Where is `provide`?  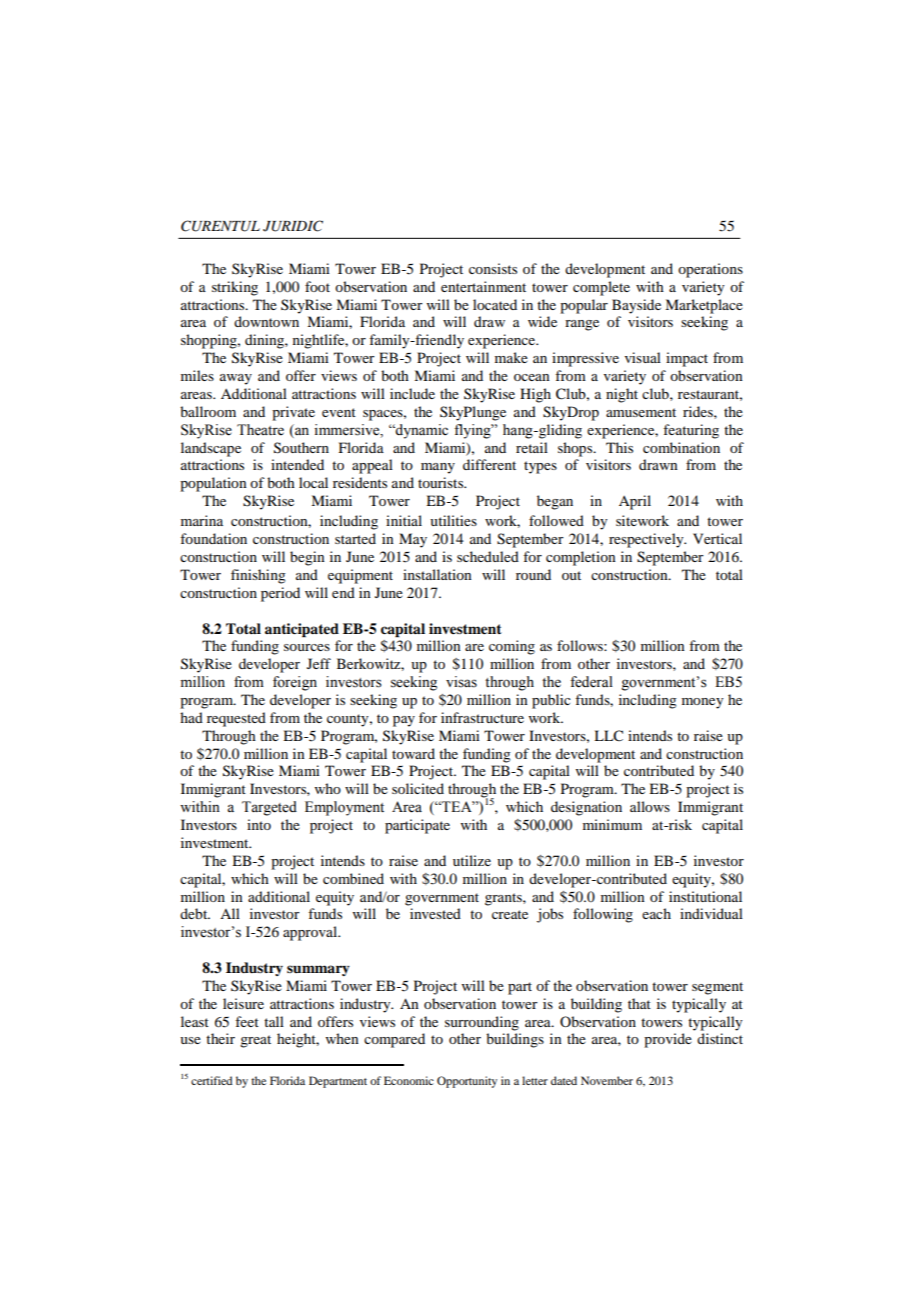 provide is located at coordinates (668, 1040).
